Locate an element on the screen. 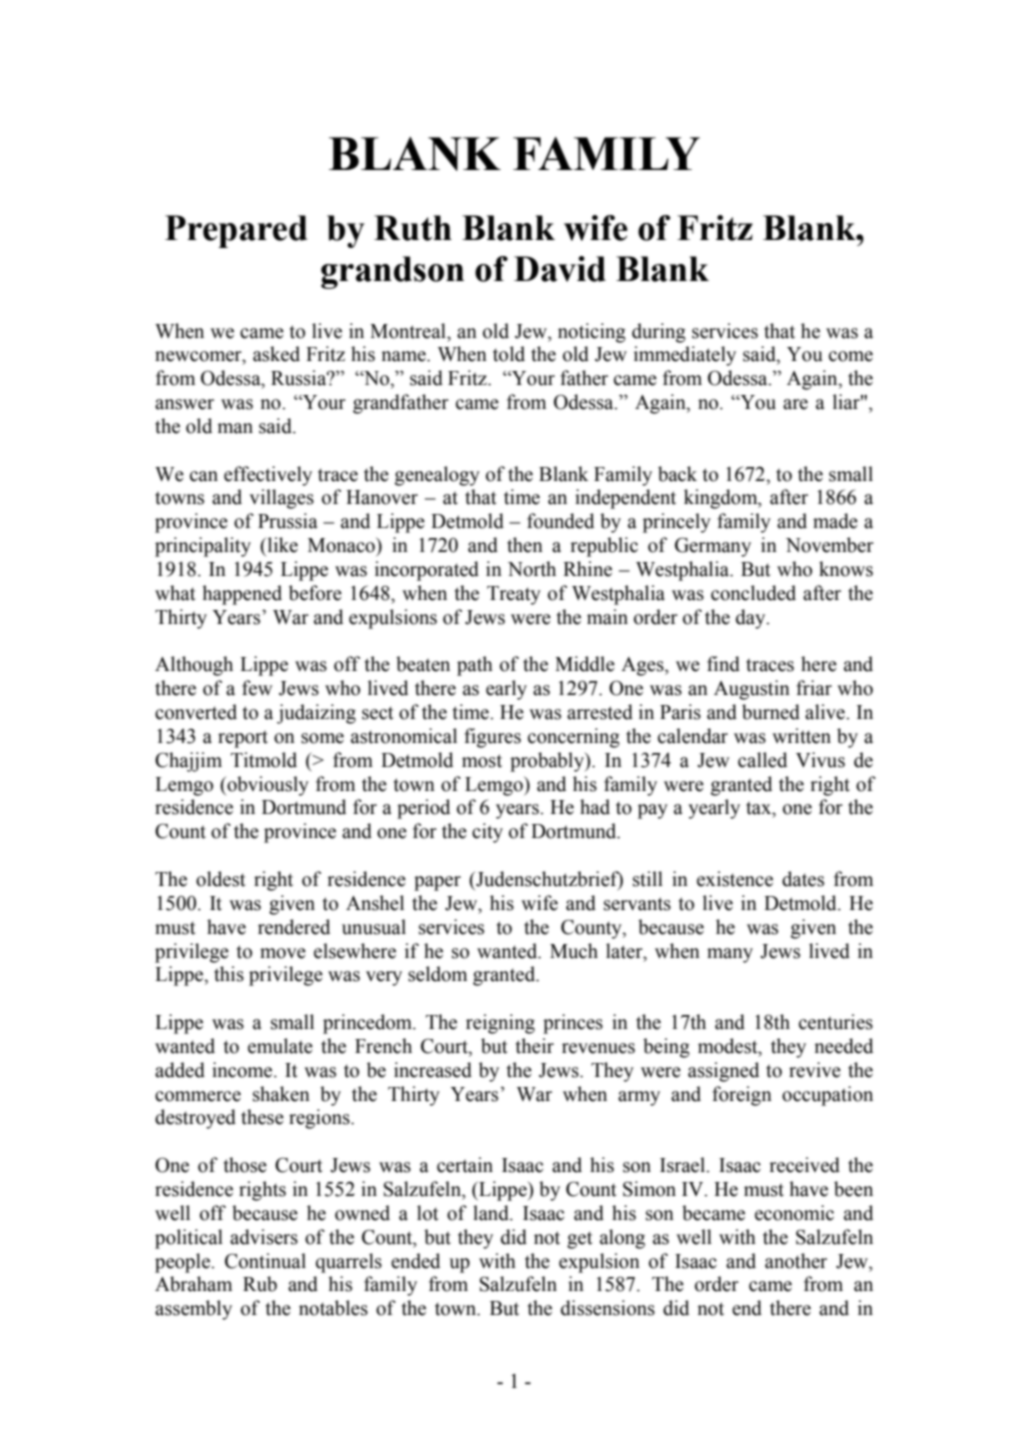 This screenshot has width=1028, height=1455. get is located at coordinates (580, 1240).
